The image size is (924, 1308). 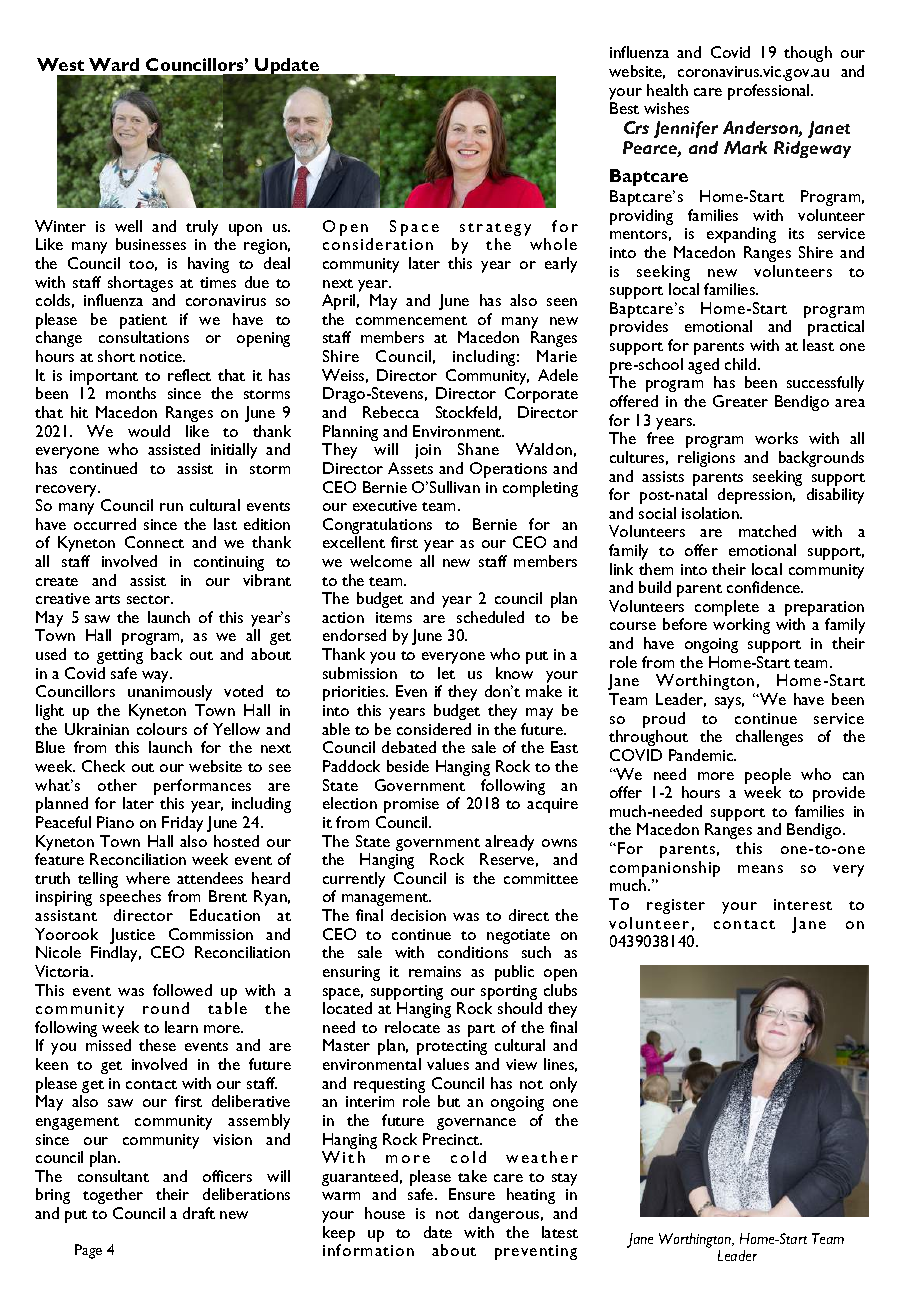 I want to click on together, so click(x=113, y=1196).
